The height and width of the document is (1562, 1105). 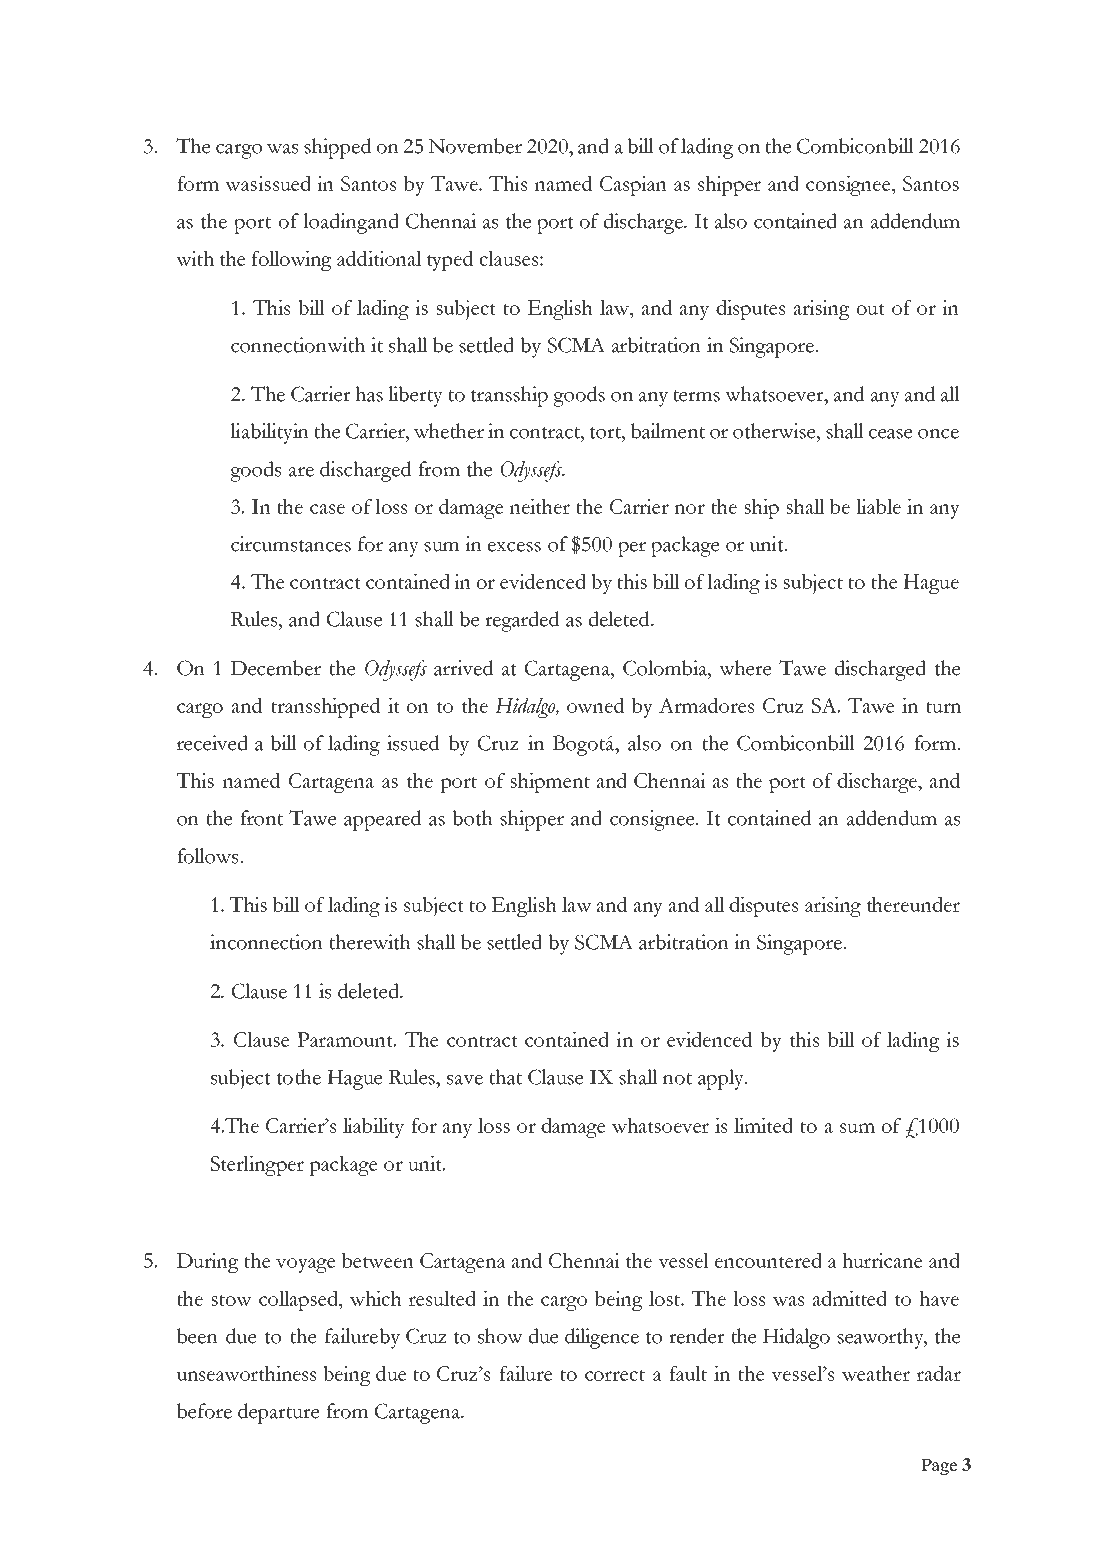 What do you see at coordinates (871, 309) in the document?
I see `out` at bounding box center [871, 309].
